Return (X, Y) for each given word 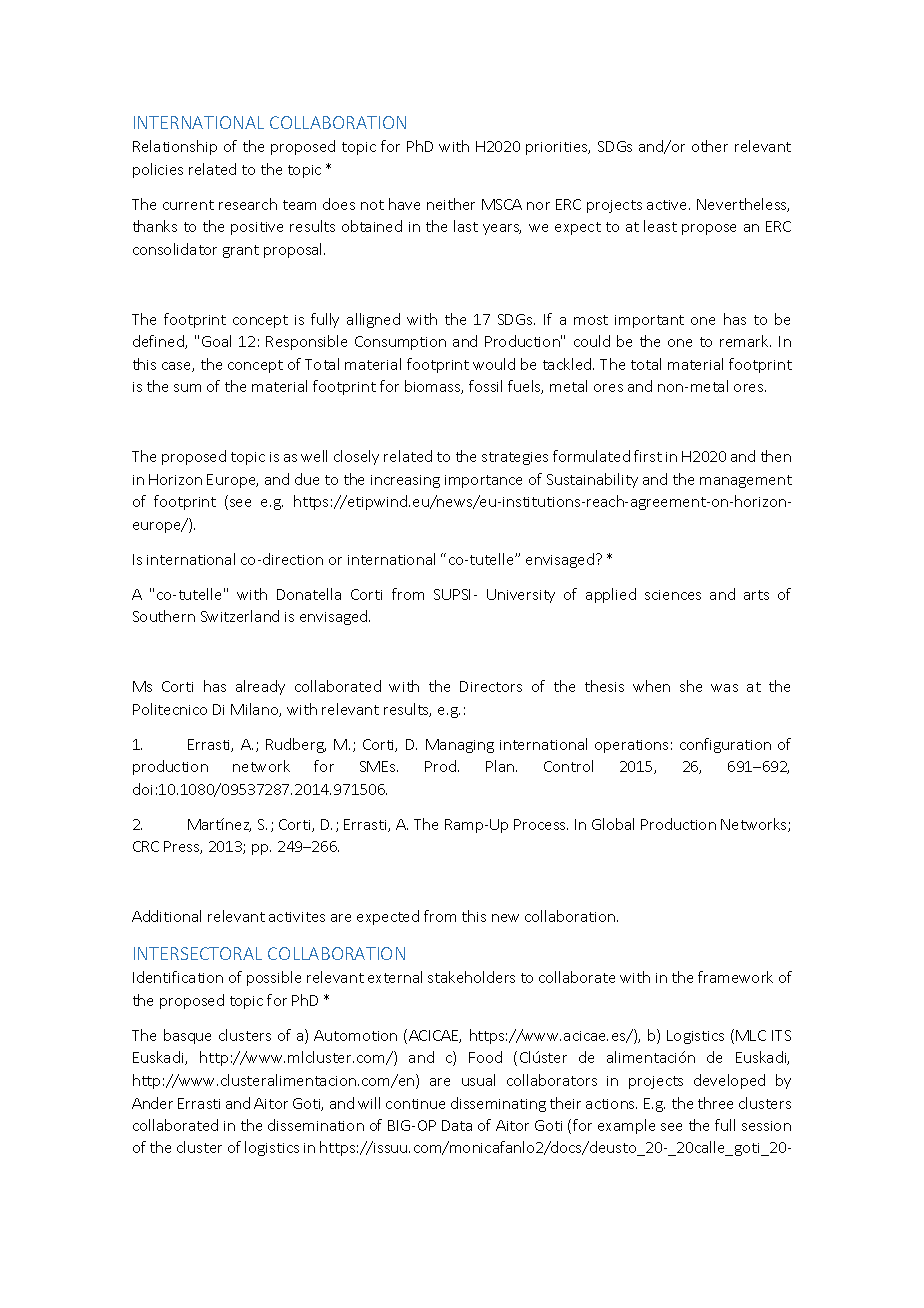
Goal (216, 341)
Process (541, 824)
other (710, 146)
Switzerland (240, 616)
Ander (152, 1103)
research (248, 204)
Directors (491, 686)
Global (613, 824)
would (494, 364)
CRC (146, 846)
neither (451, 204)
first (648, 456)
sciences (673, 595)
